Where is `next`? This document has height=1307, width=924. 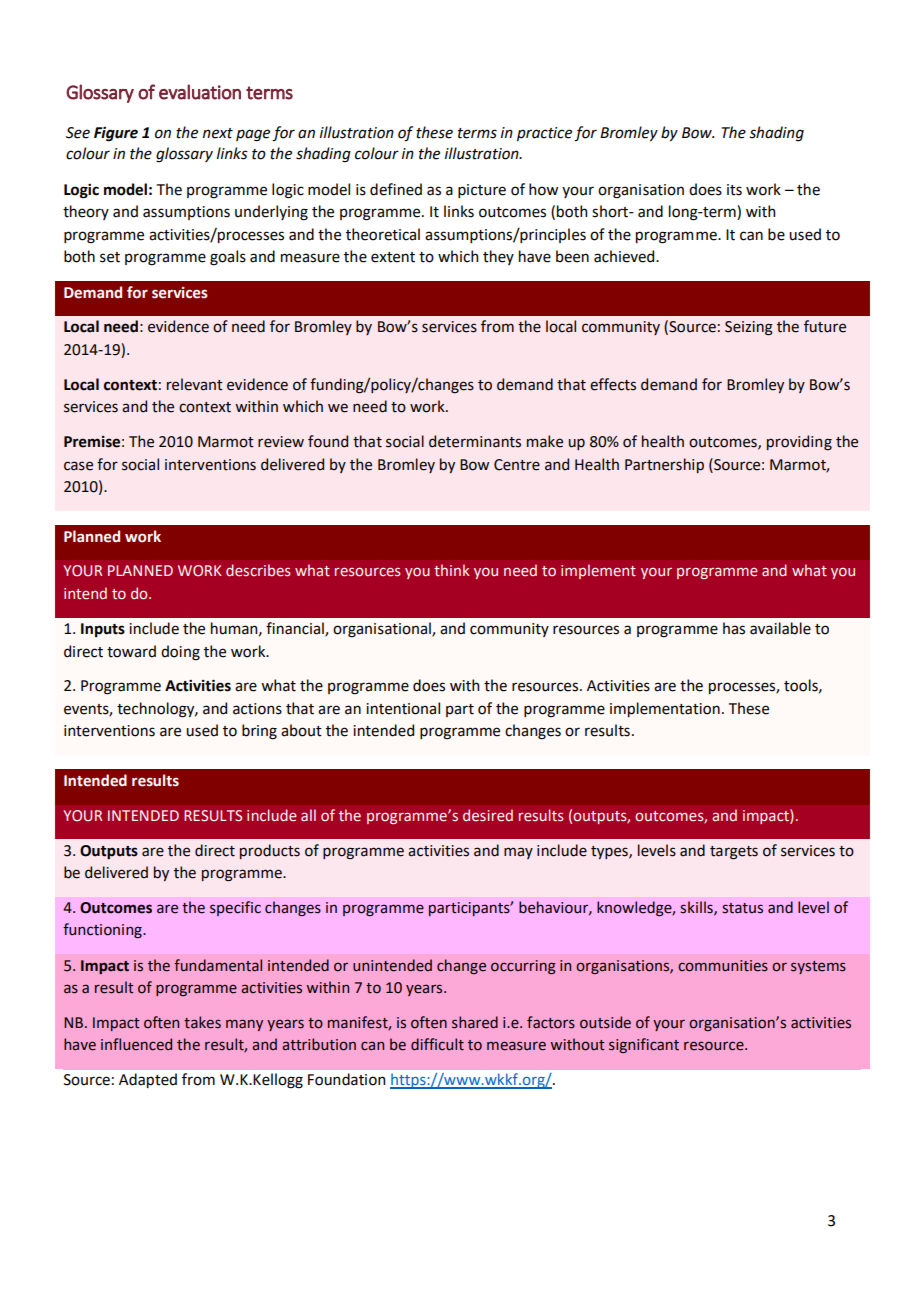 next is located at coordinates (218, 133).
